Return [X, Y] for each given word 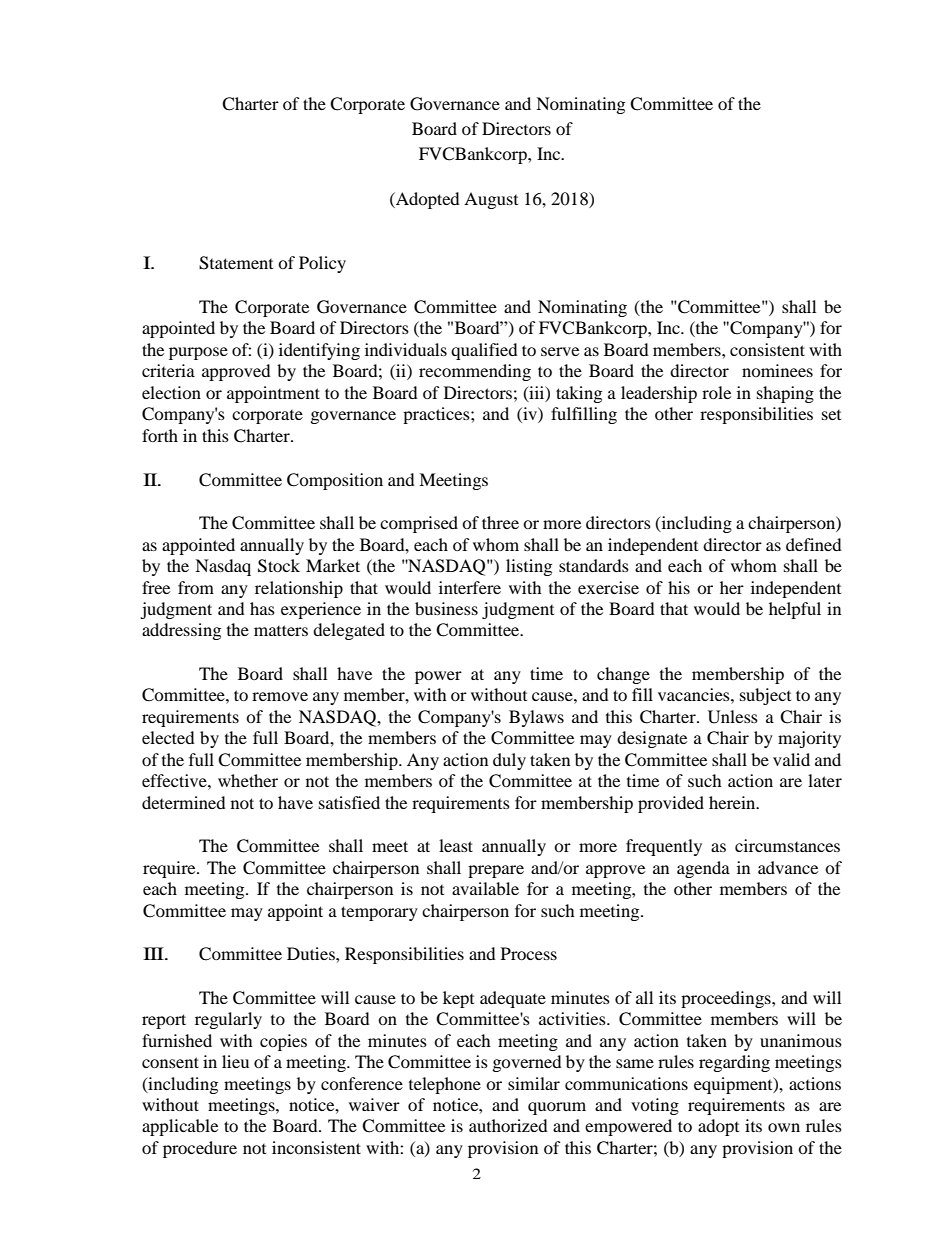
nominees [777, 370]
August [491, 200]
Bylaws [536, 718]
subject [765, 696]
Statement [236, 263]
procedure [200, 1149]
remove [280, 696]
